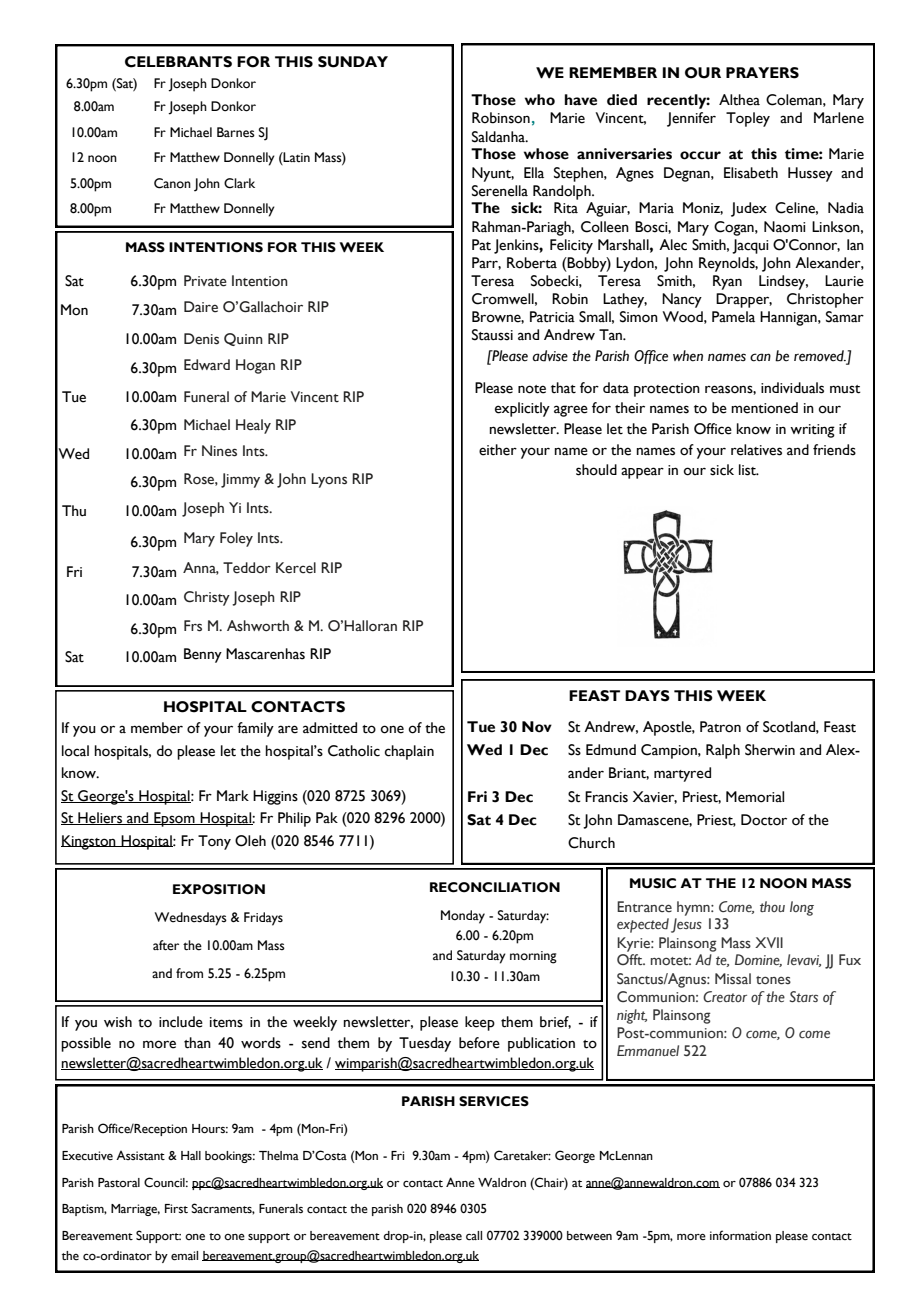 The height and width of the screenshot is (1308, 924). I want to click on Patron, so click(720, 727).
